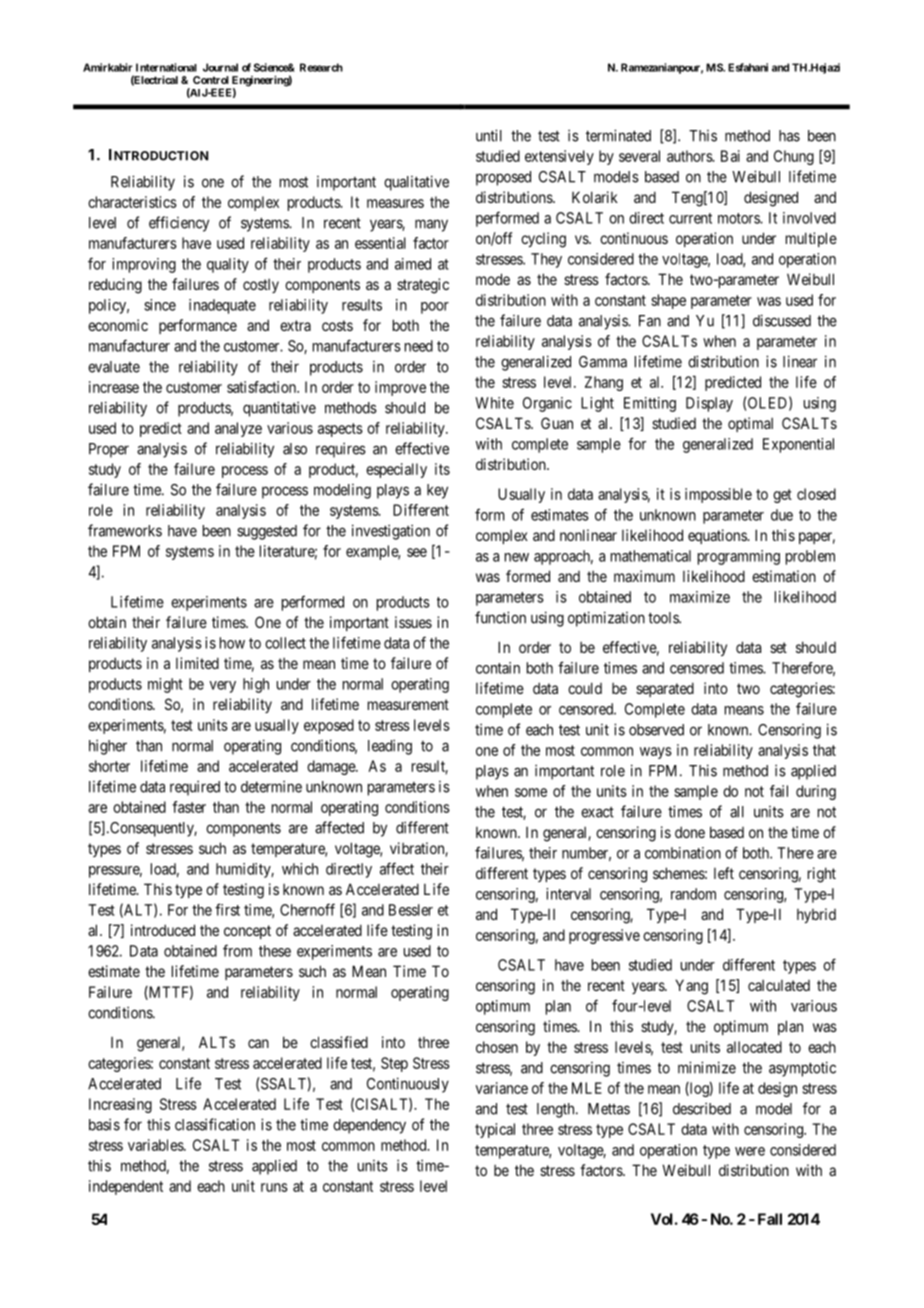  I want to click on until, so click(489, 135).
